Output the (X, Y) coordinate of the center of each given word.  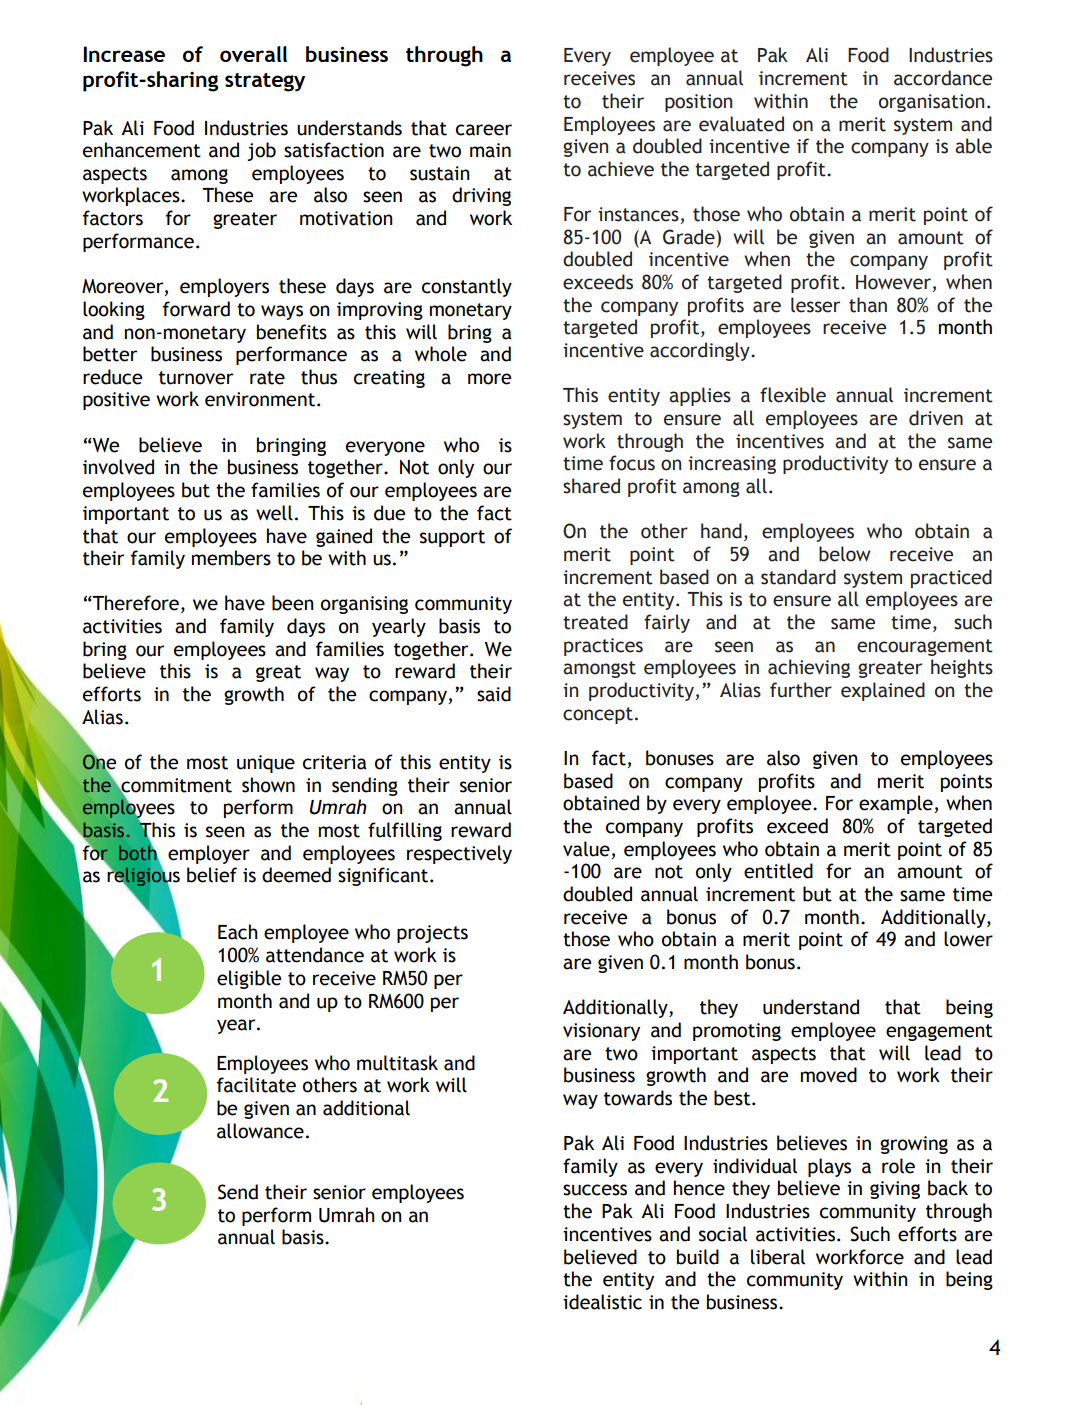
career (484, 130)
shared (591, 486)
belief (212, 875)
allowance (260, 1131)
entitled (778, 871)
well (274, 513)
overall (253, 54)
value (586, 849)
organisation (931, 103)
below (845, 554)
